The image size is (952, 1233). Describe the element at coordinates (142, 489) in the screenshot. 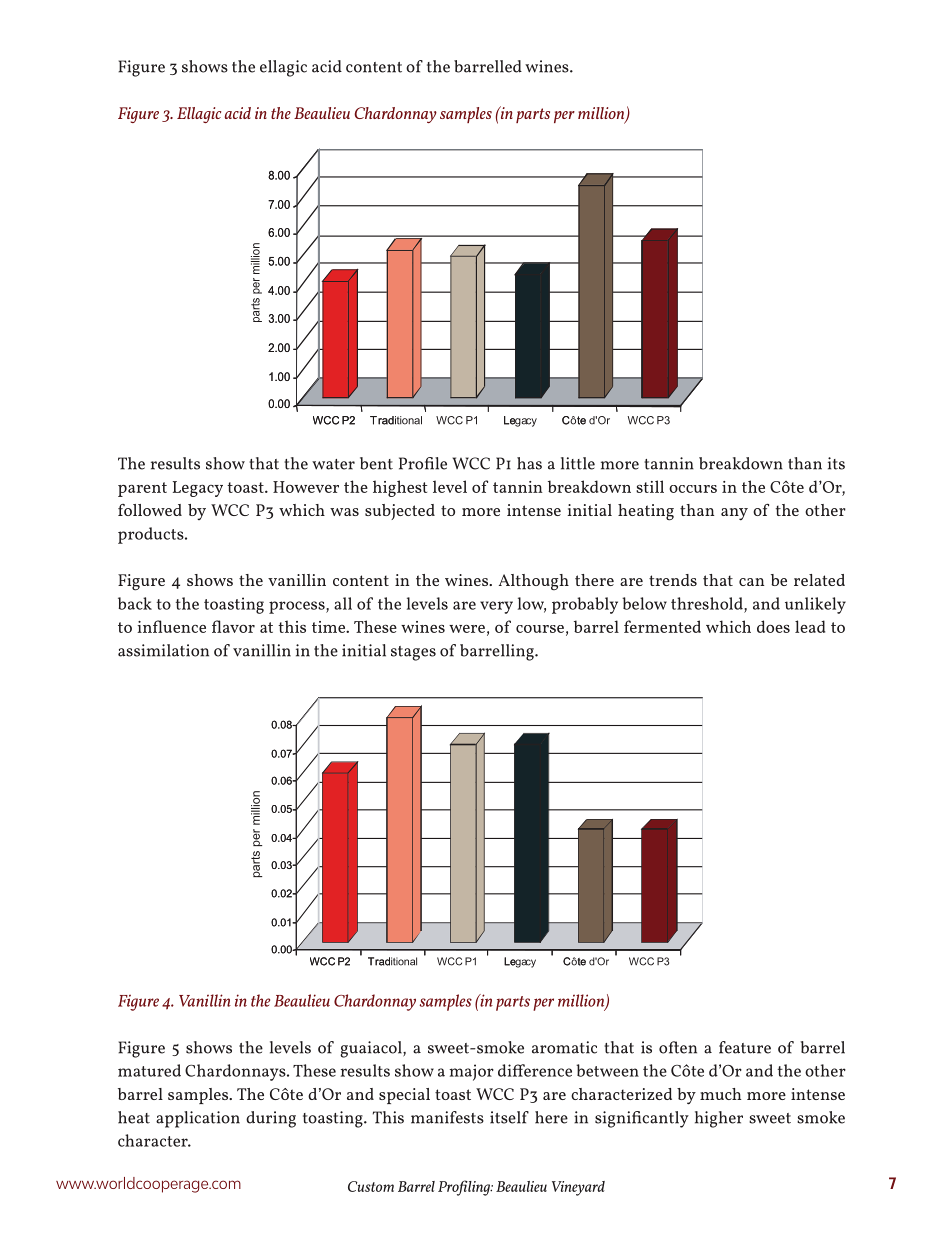

I see `parent` at that location.
